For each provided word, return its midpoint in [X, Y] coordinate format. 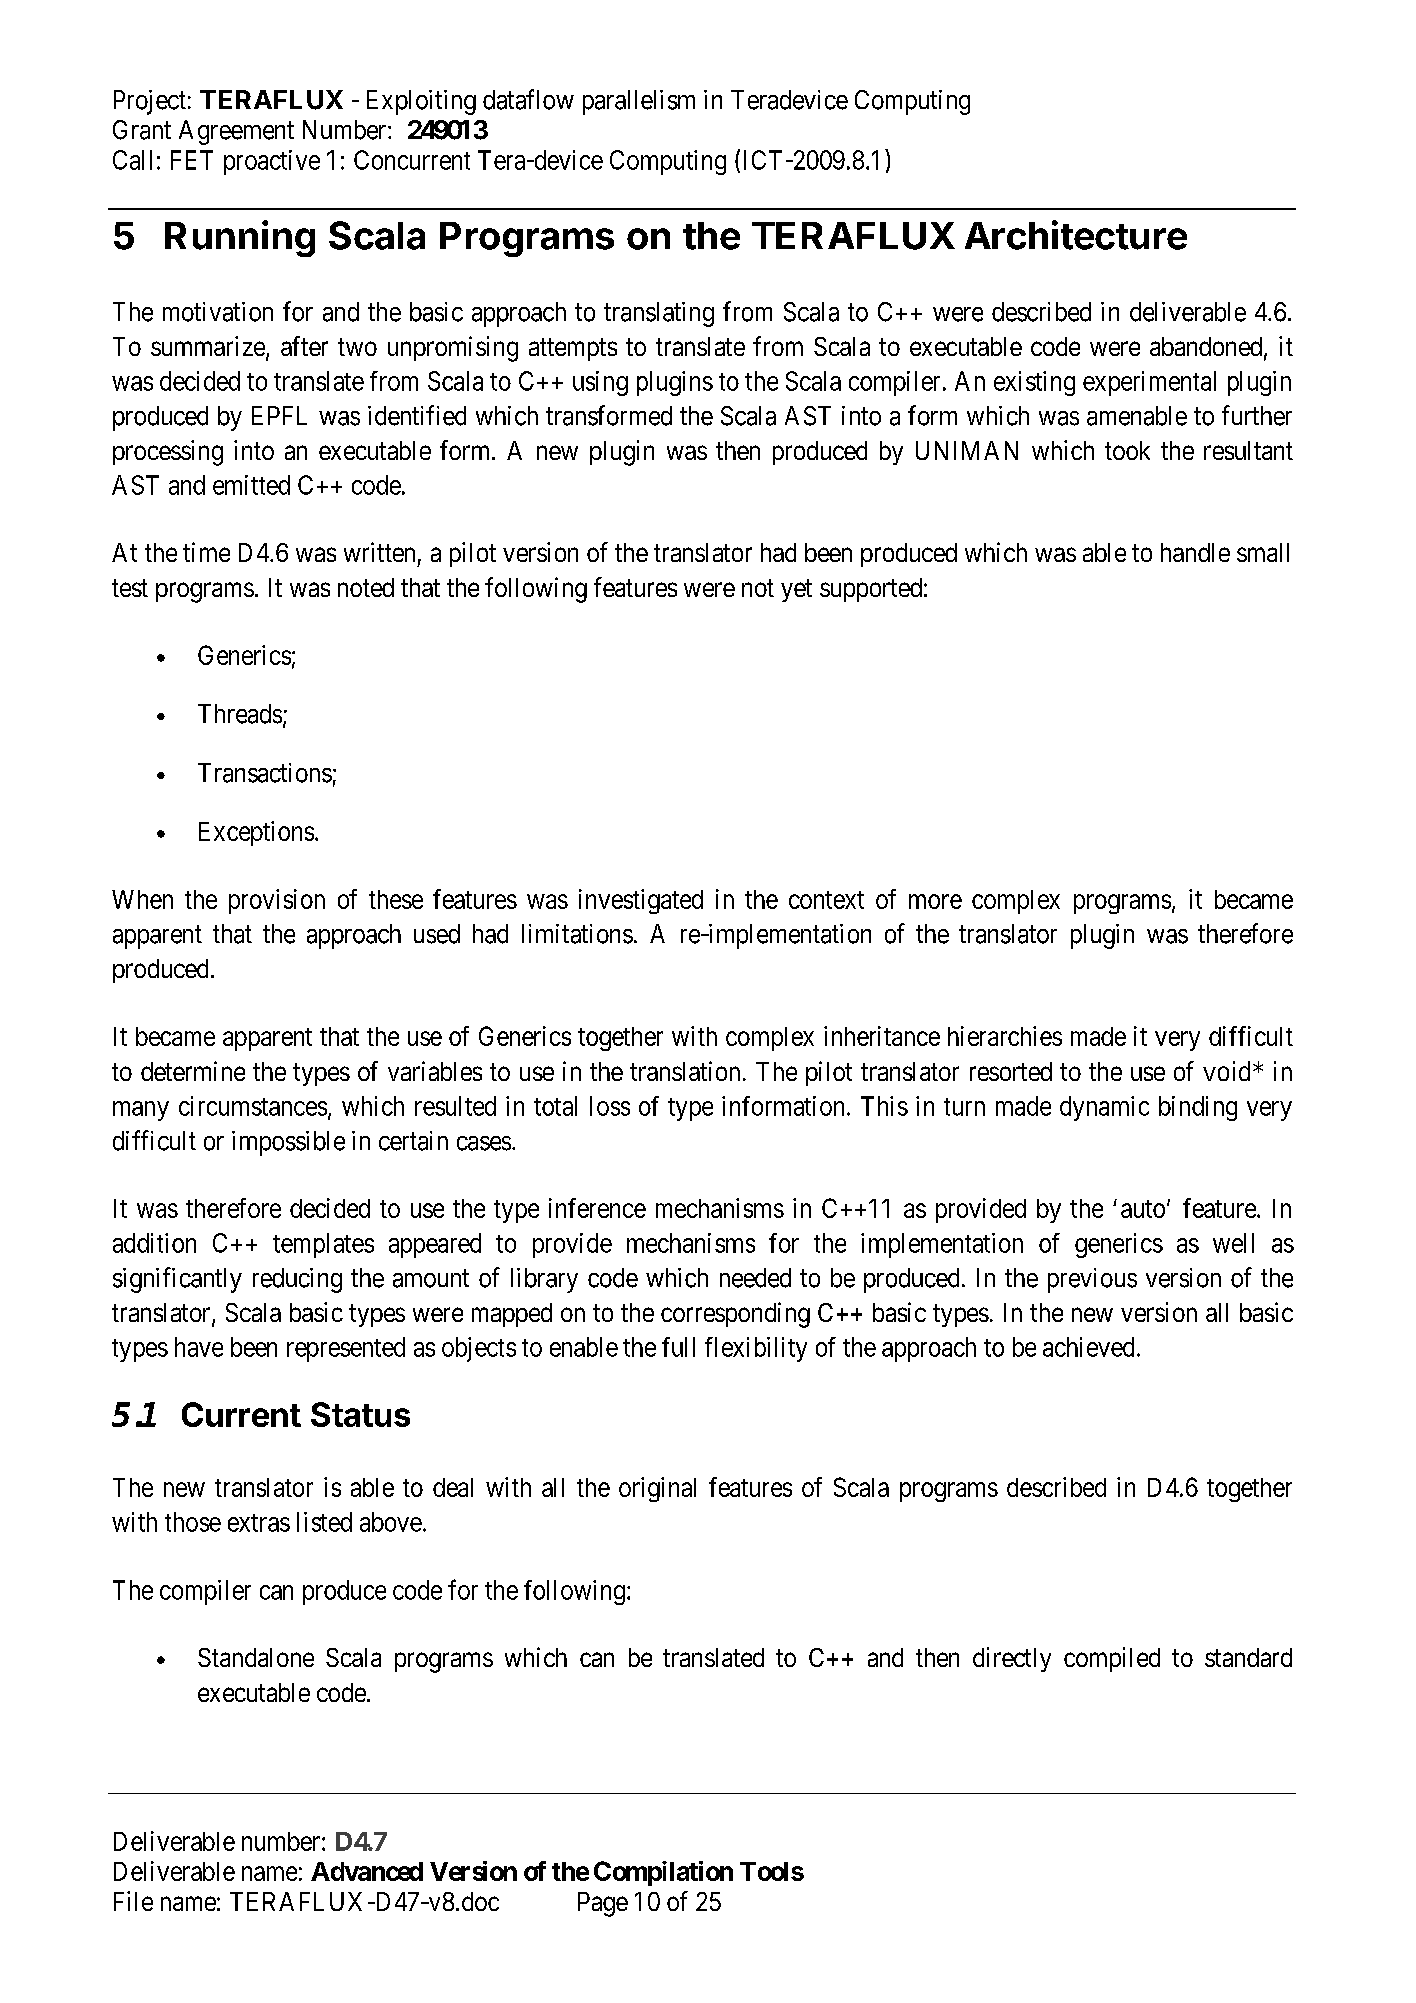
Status [360, 1414]
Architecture [1076, 235]
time [206, 552]
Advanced [367, 1871]
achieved [1088, 1347]
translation [685, 1071]
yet [796, 590]
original [657, 1489]
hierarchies [1005, 1036]
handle [1195, 552]
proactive [272, 162]
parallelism [639, 102]
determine [193, 1071]
